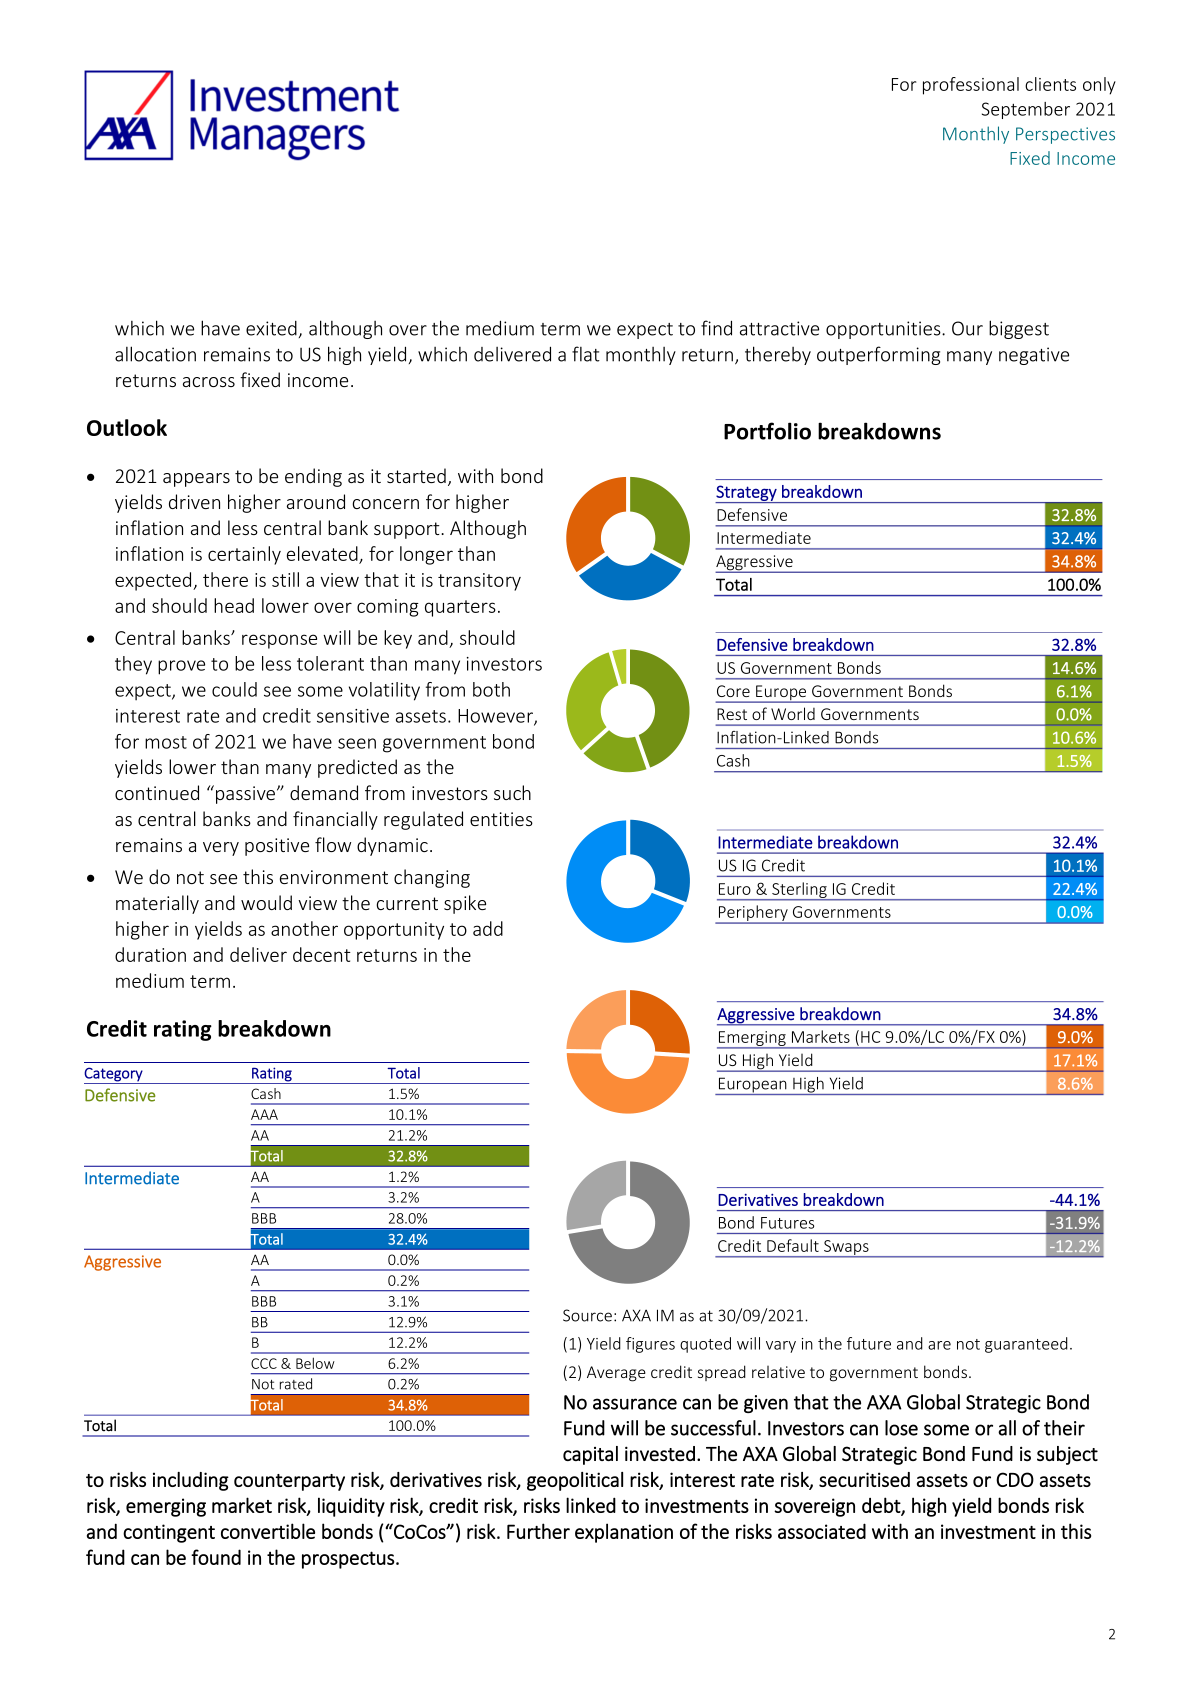  What do you see at coordinates (799, 891) in the screenshot?
I see `Sterling` at bounding box center [799, 891].
